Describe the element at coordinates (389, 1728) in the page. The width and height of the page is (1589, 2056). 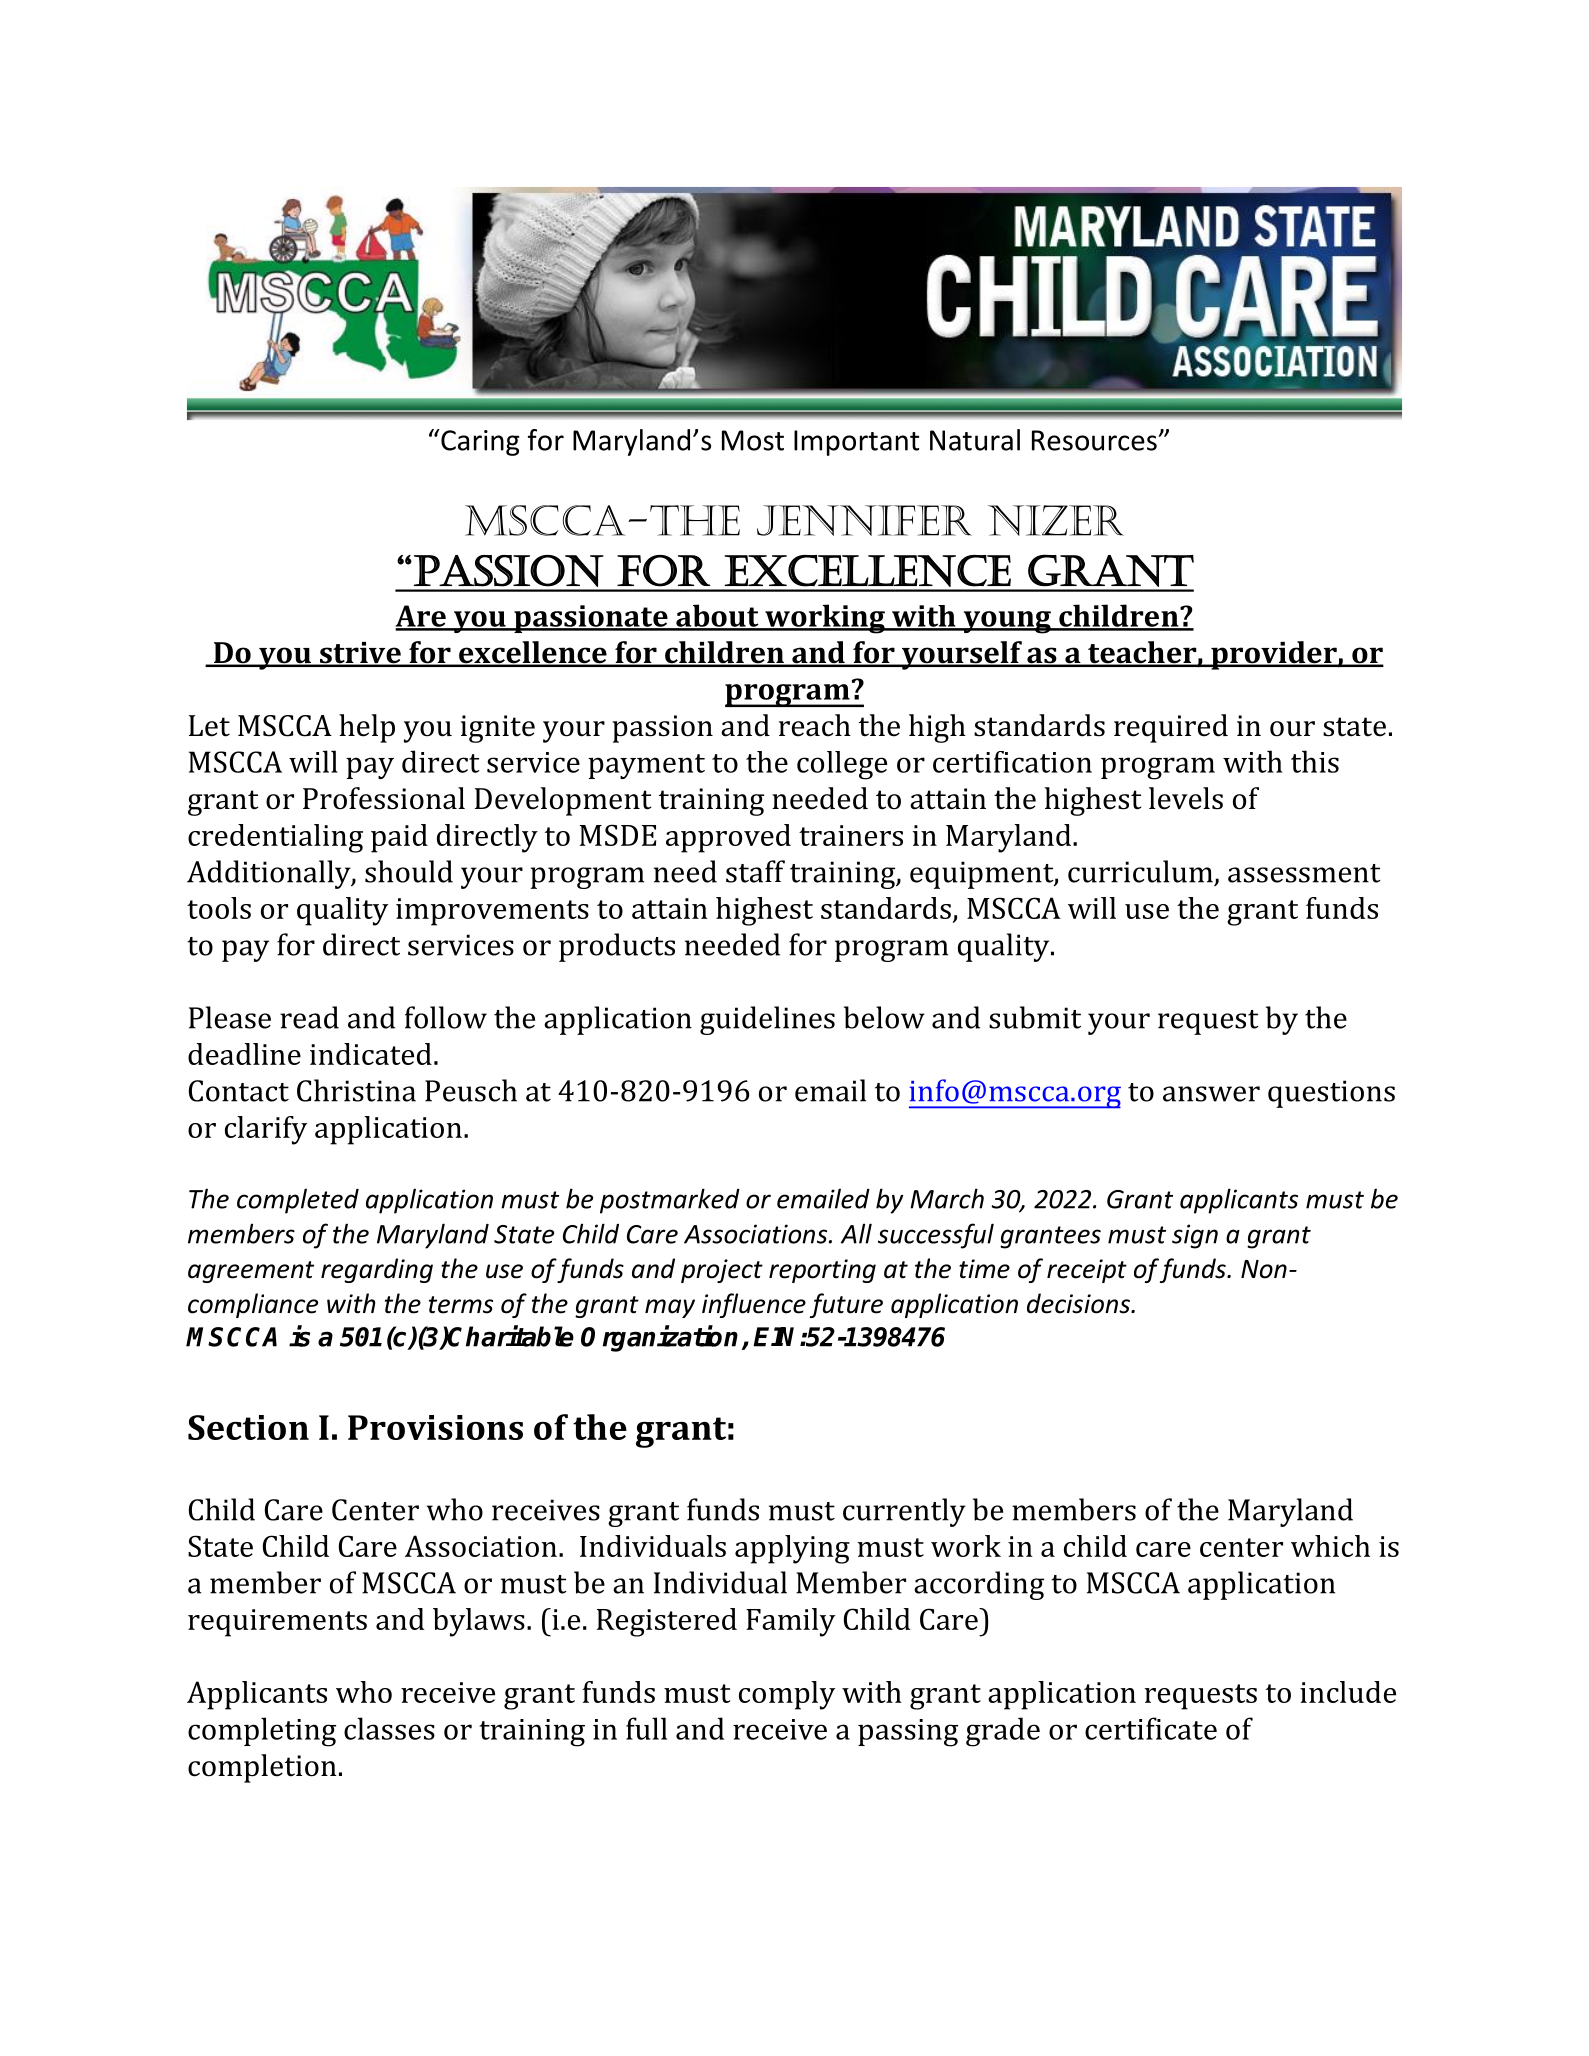
I see `classes` at that location.
